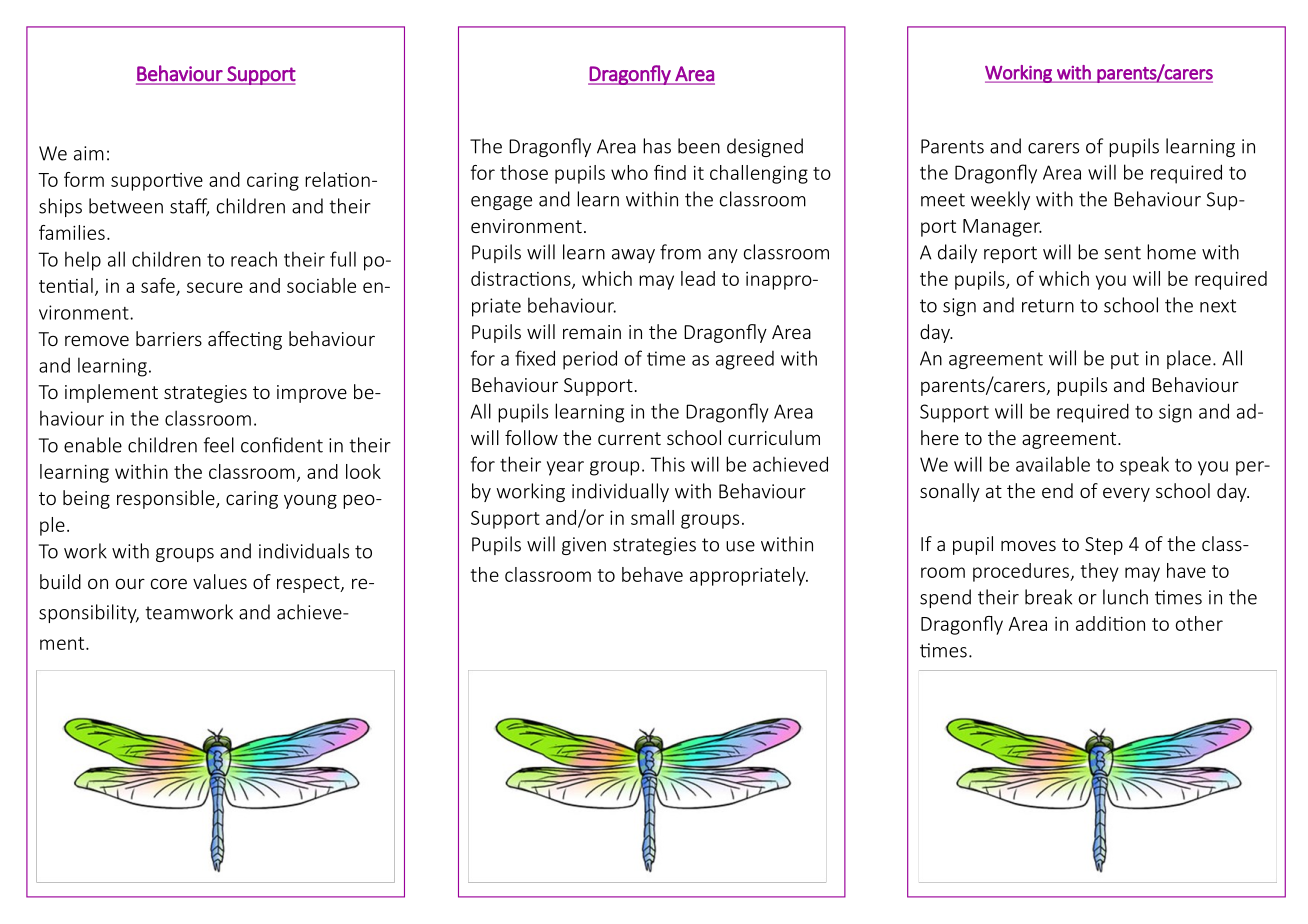 The image size is (1308, 924). What do you see at coordinates (592, 332) in the image?
I see `remain` at bounding box center [592, 332].
